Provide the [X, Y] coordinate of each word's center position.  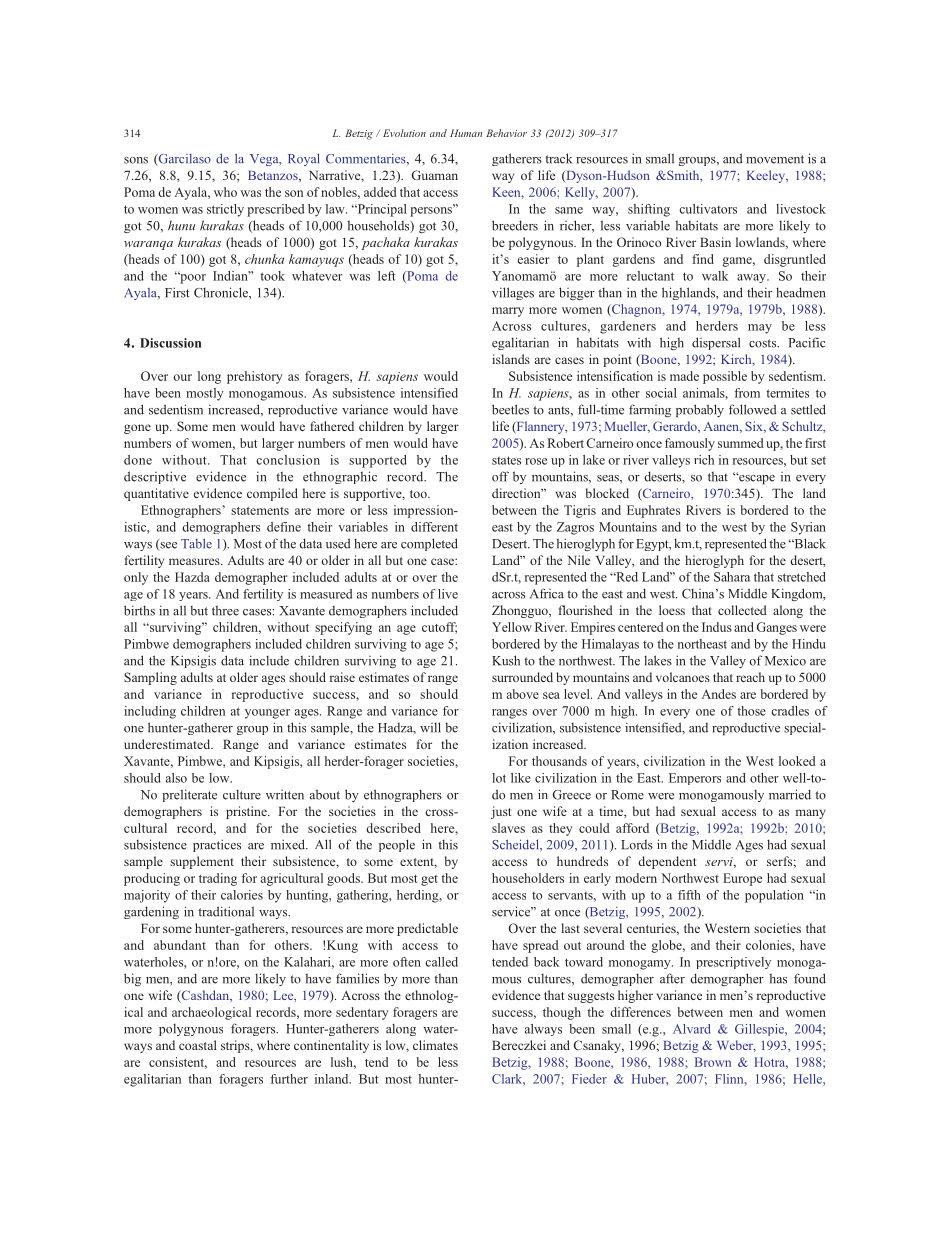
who [225, 192]
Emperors [695, 779]
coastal [198, 1045]
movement [775, 159]
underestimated [168, 744]
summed [741, 443]
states [506, 460]
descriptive [155, 477]
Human [466, 133]
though [562, 1013]
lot [499, 778]
